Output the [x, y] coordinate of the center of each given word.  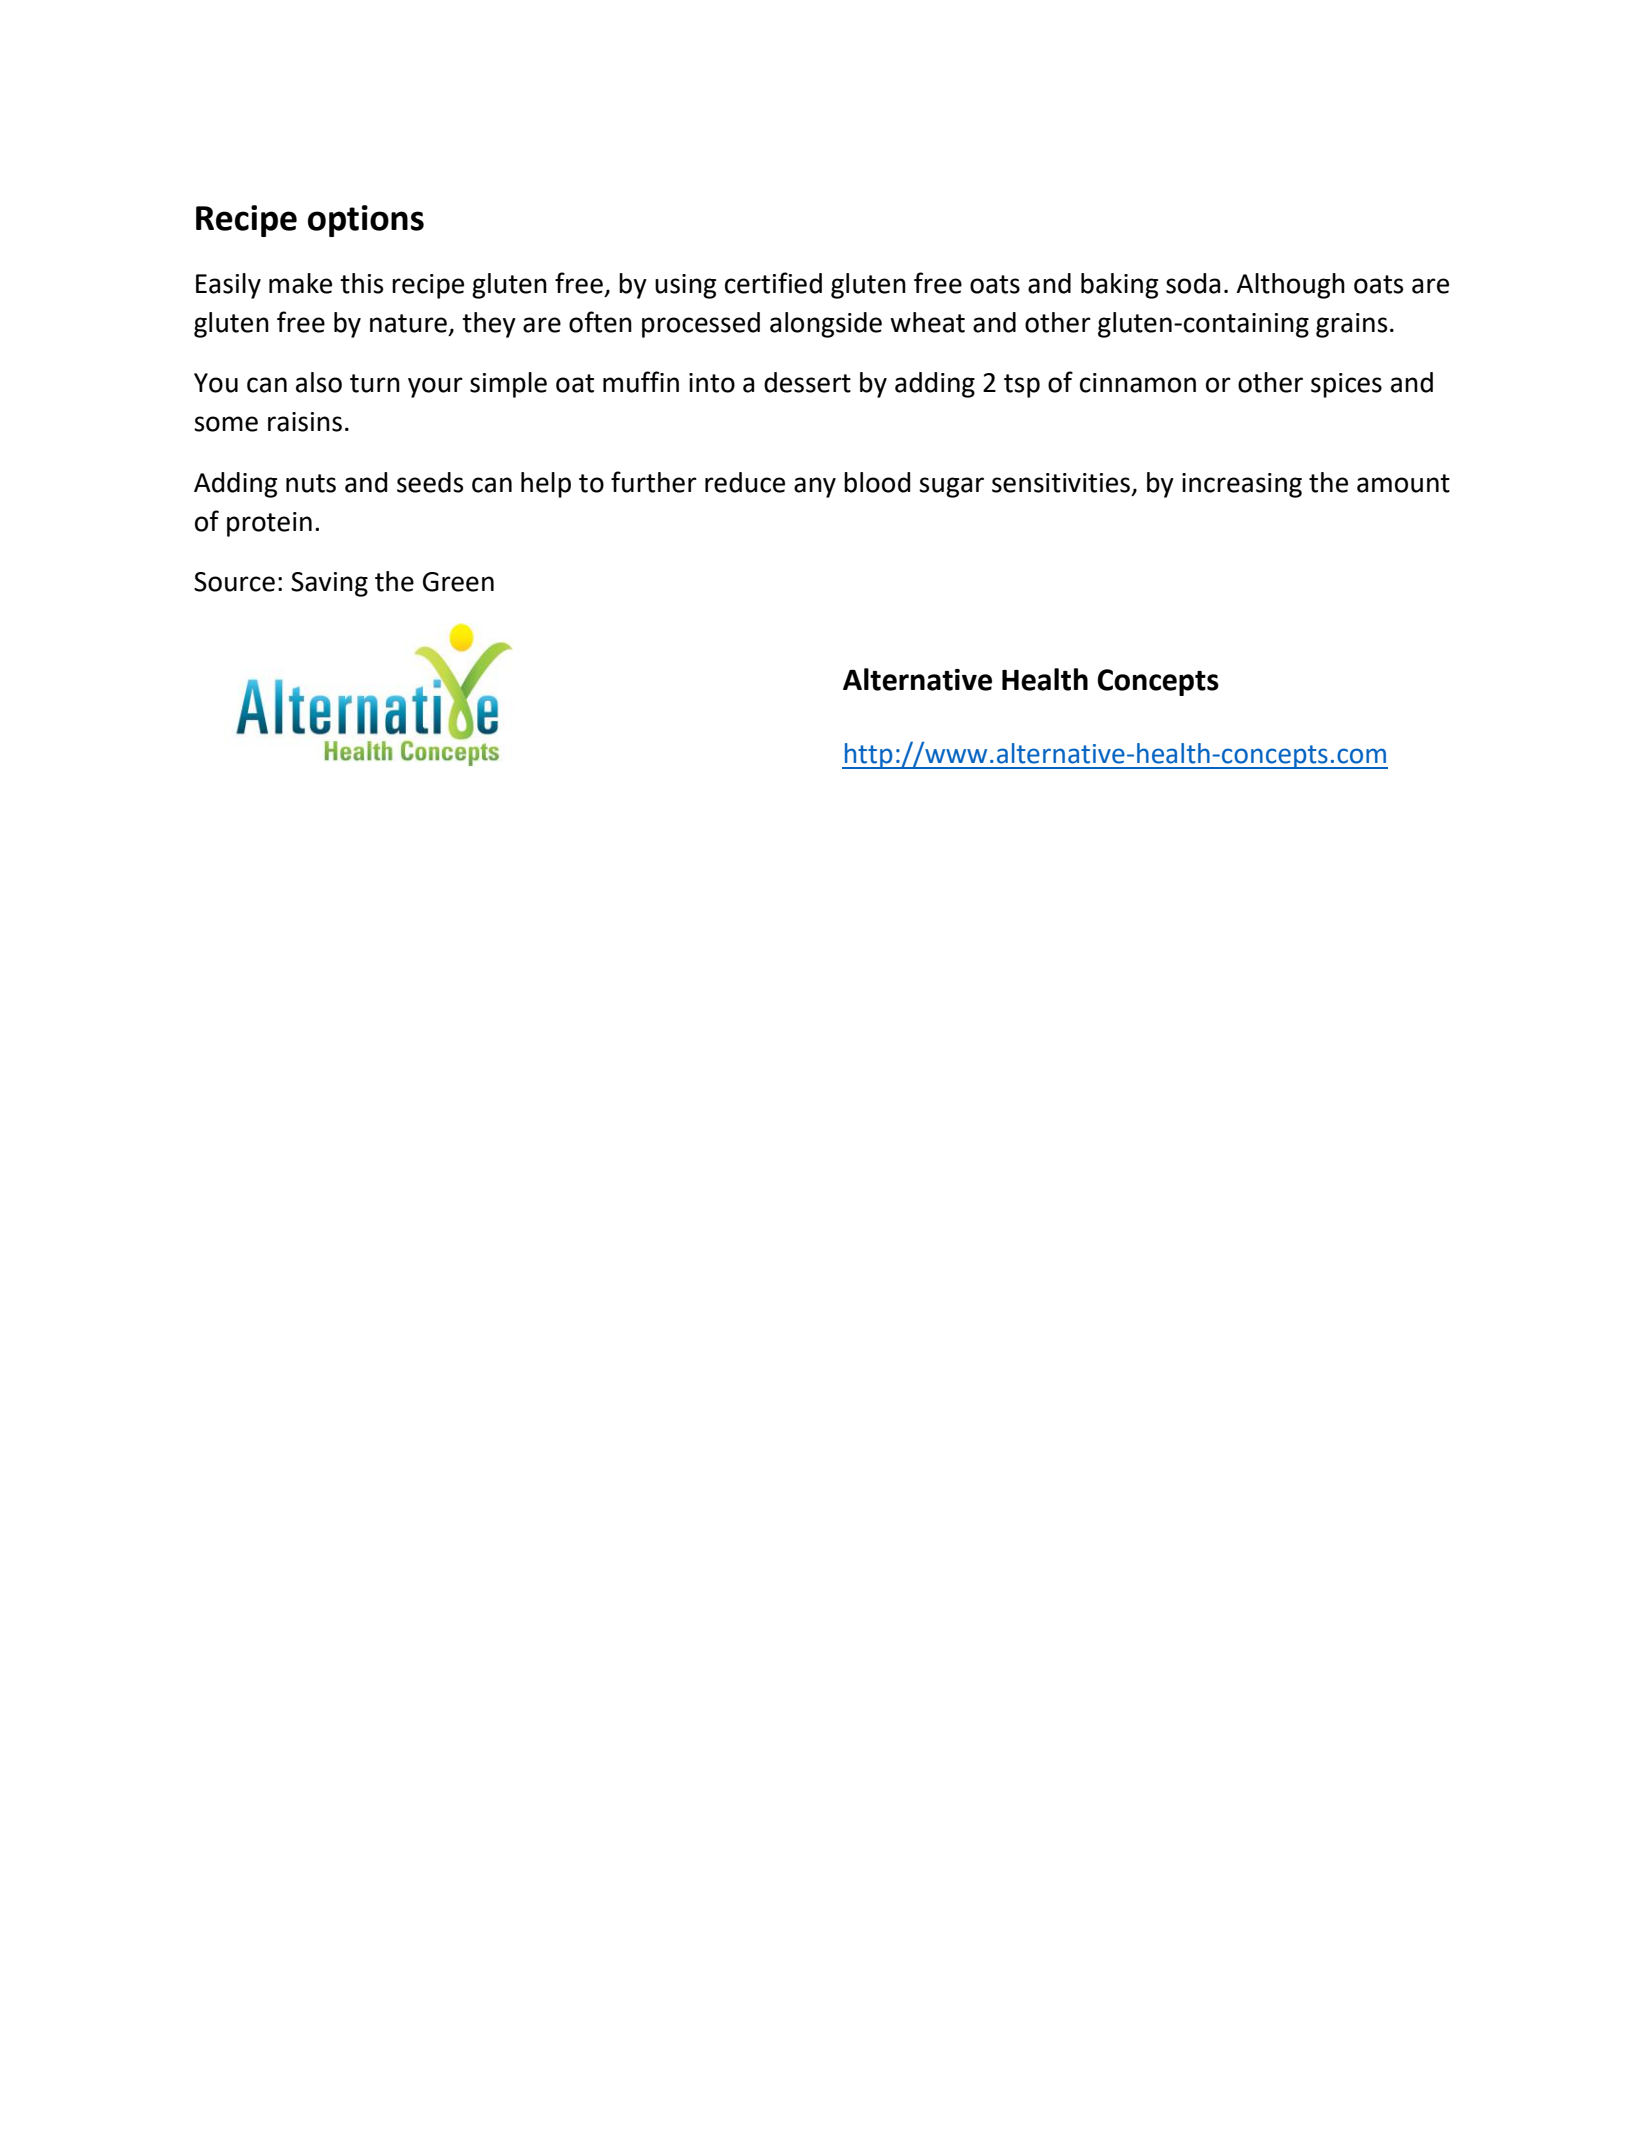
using [685, 286]
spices [1346, 385]
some [226, 424]
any [815, 487]
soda [1193, 283]
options [366, 221]
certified [773, 283]
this [361, 283]
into [712, 383]
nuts [311, 483]
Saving [329, 584]
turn [375, 383]
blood [877, 482]
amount [1403, 483]
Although [1290, 286]
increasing [1242, 485]
